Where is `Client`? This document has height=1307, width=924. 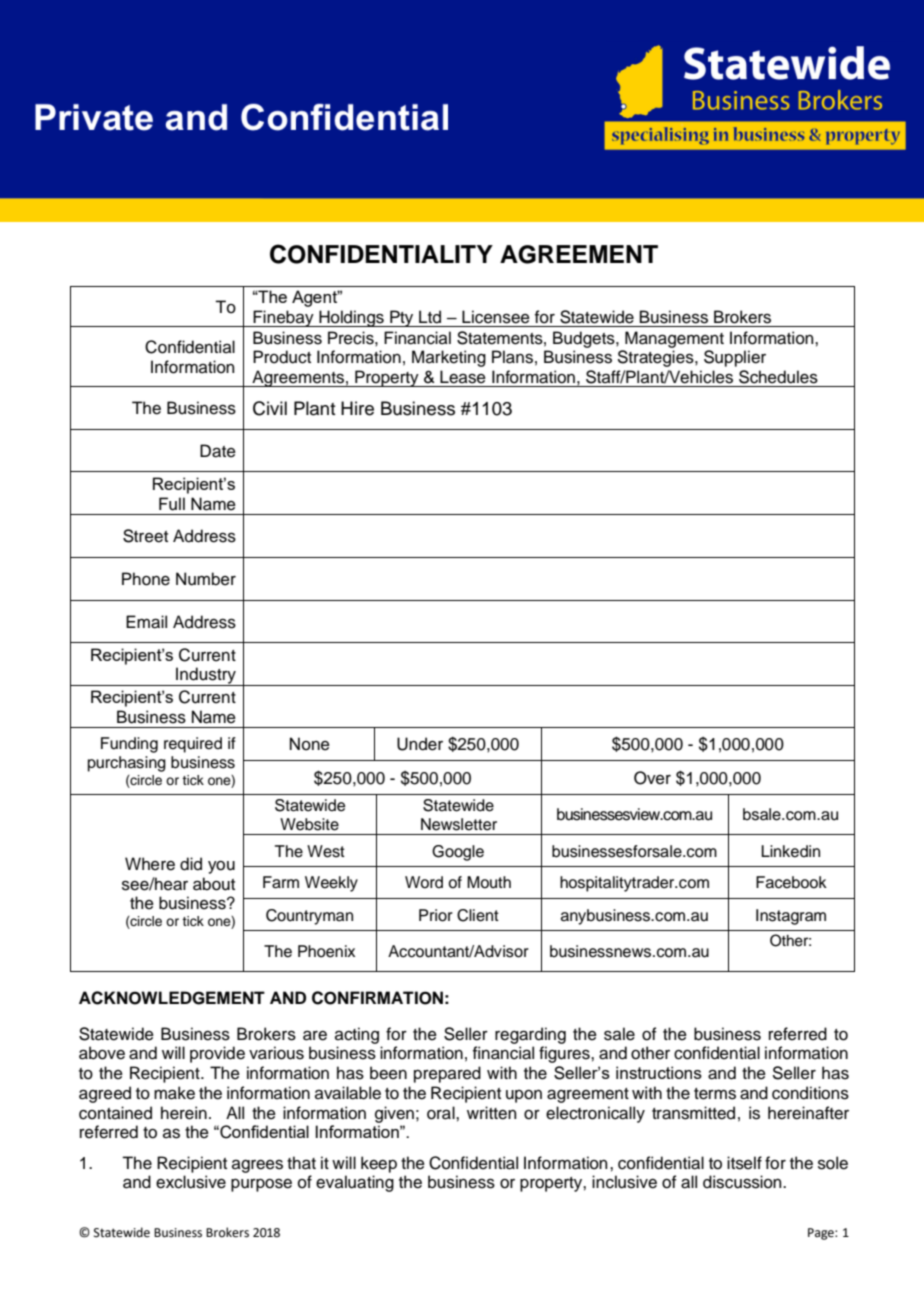 Client is located at coordinates (478, 915).
